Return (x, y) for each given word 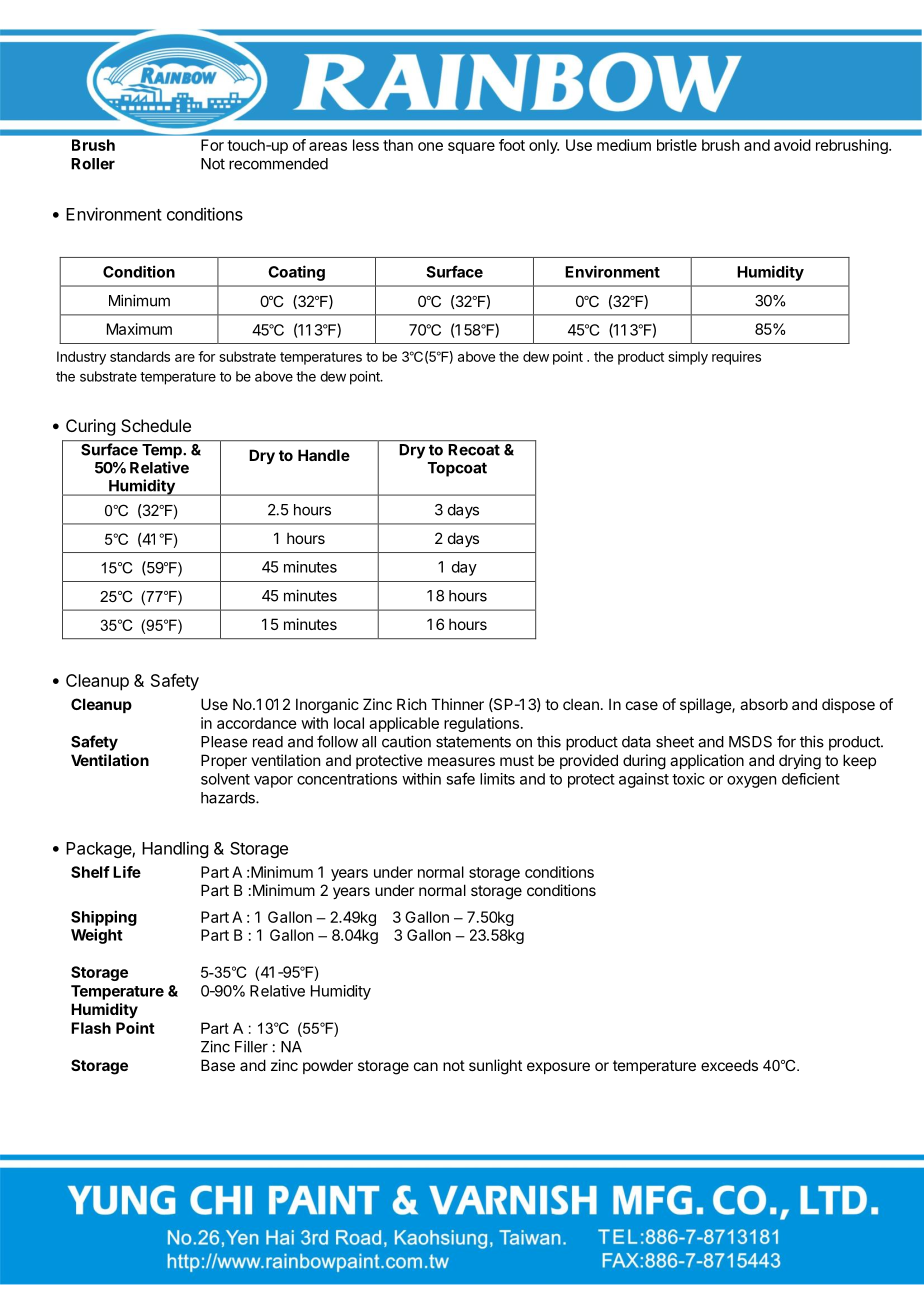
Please (224, 742)
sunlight (495, 1067)
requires (736, 358)
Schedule (156, 425)
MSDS (750, 742)
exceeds (729, 1065)
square (471, 148)
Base (218, 1065)
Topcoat (457, 469)
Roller (93, 164)
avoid (792, 145)
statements (473, 742)
